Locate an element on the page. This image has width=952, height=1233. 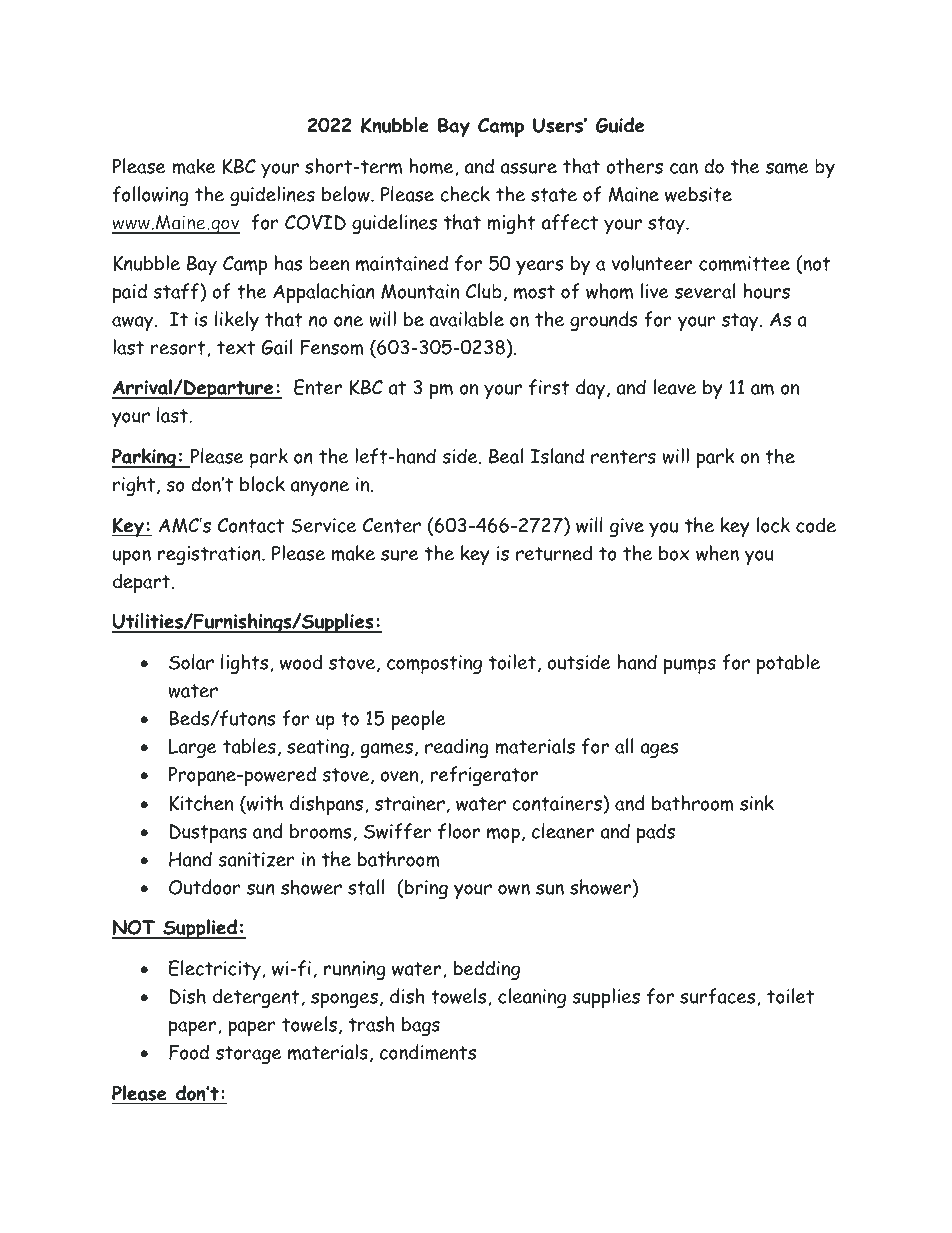
right is located at coordinates (135, 486).
